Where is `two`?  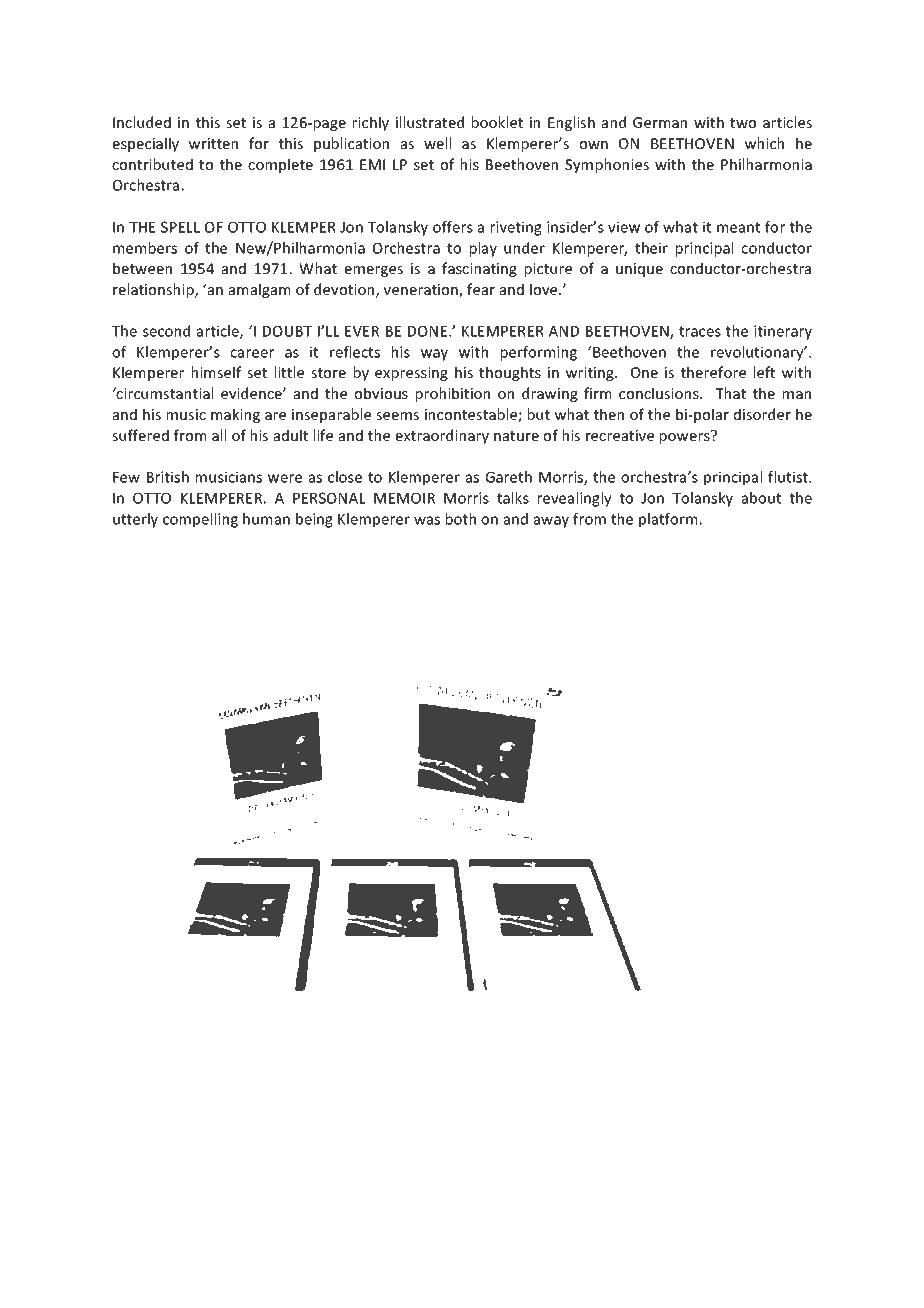 two is located at coordinates (743, 123).
